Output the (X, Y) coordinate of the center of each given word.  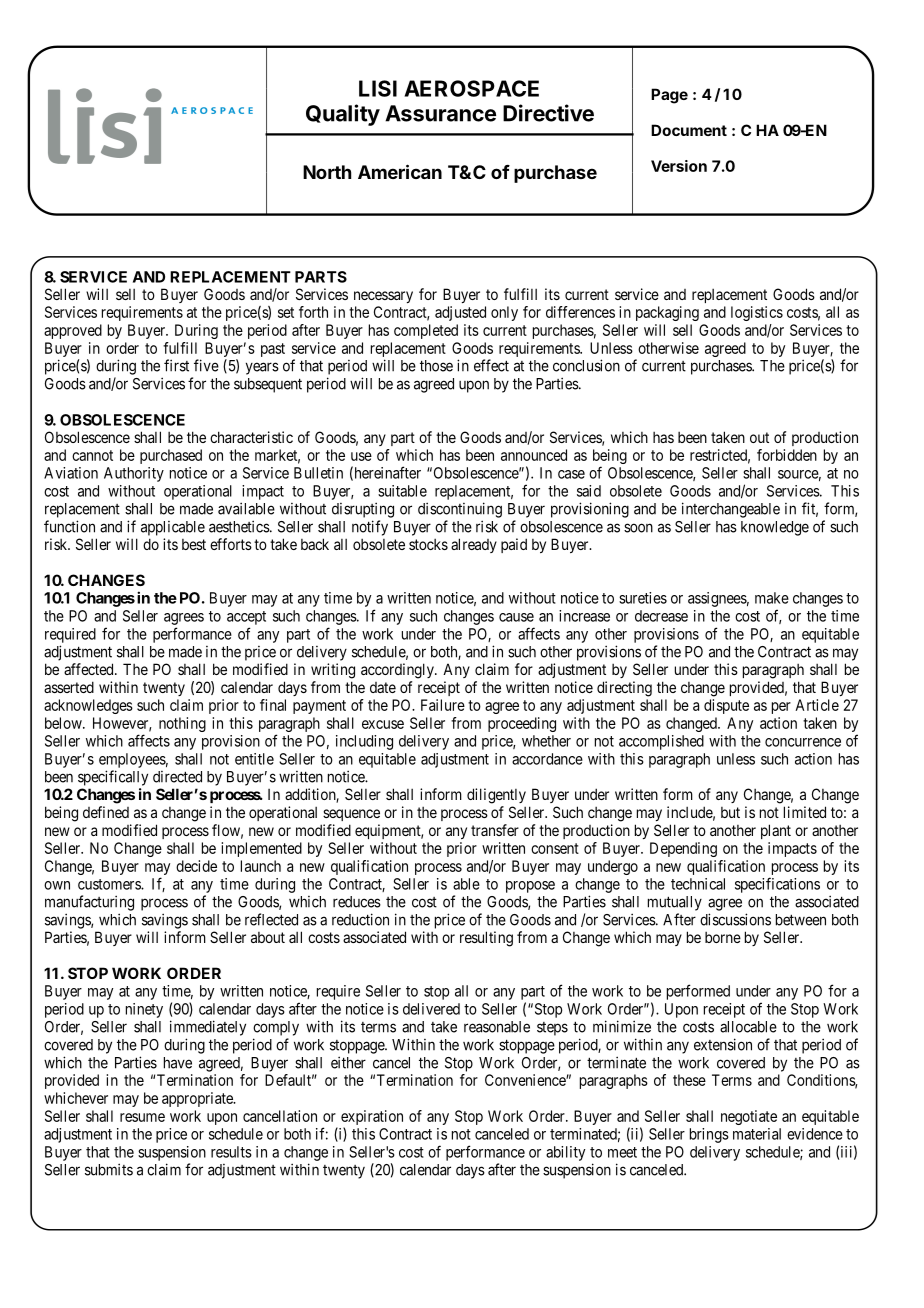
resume (142, 1117)
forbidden (787, 455)
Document (689, 130)
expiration (372, 1117)
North (327, 172)
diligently (496, 796)
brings (709, 1135)
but (730, 812)
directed (177, 777)
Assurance (440, 113)
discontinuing (460, 510)
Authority (134, 474)
